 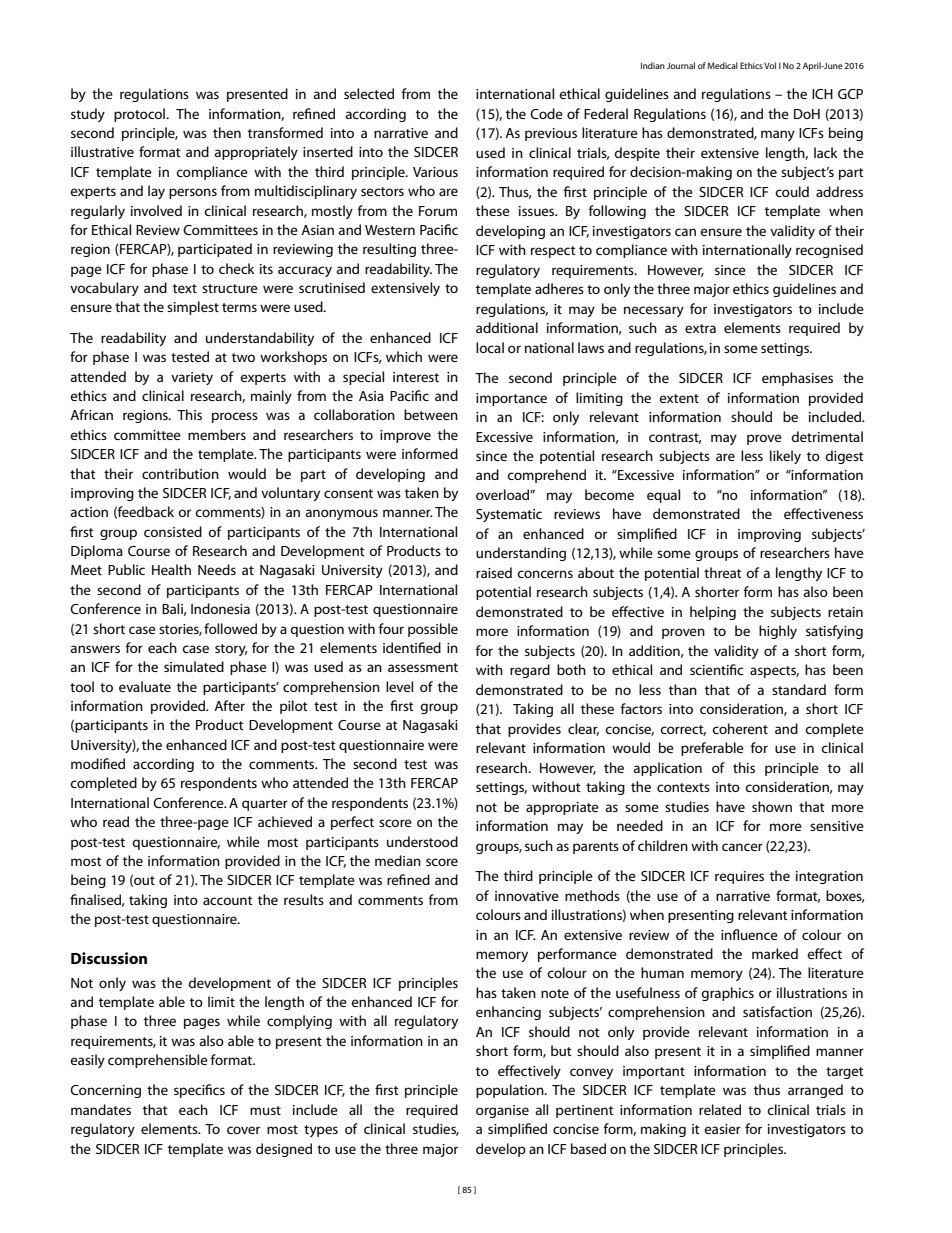 What do you see at coordinates (722, 1129) in the image?
I see `easier` at bounding box center [722, 1129].
